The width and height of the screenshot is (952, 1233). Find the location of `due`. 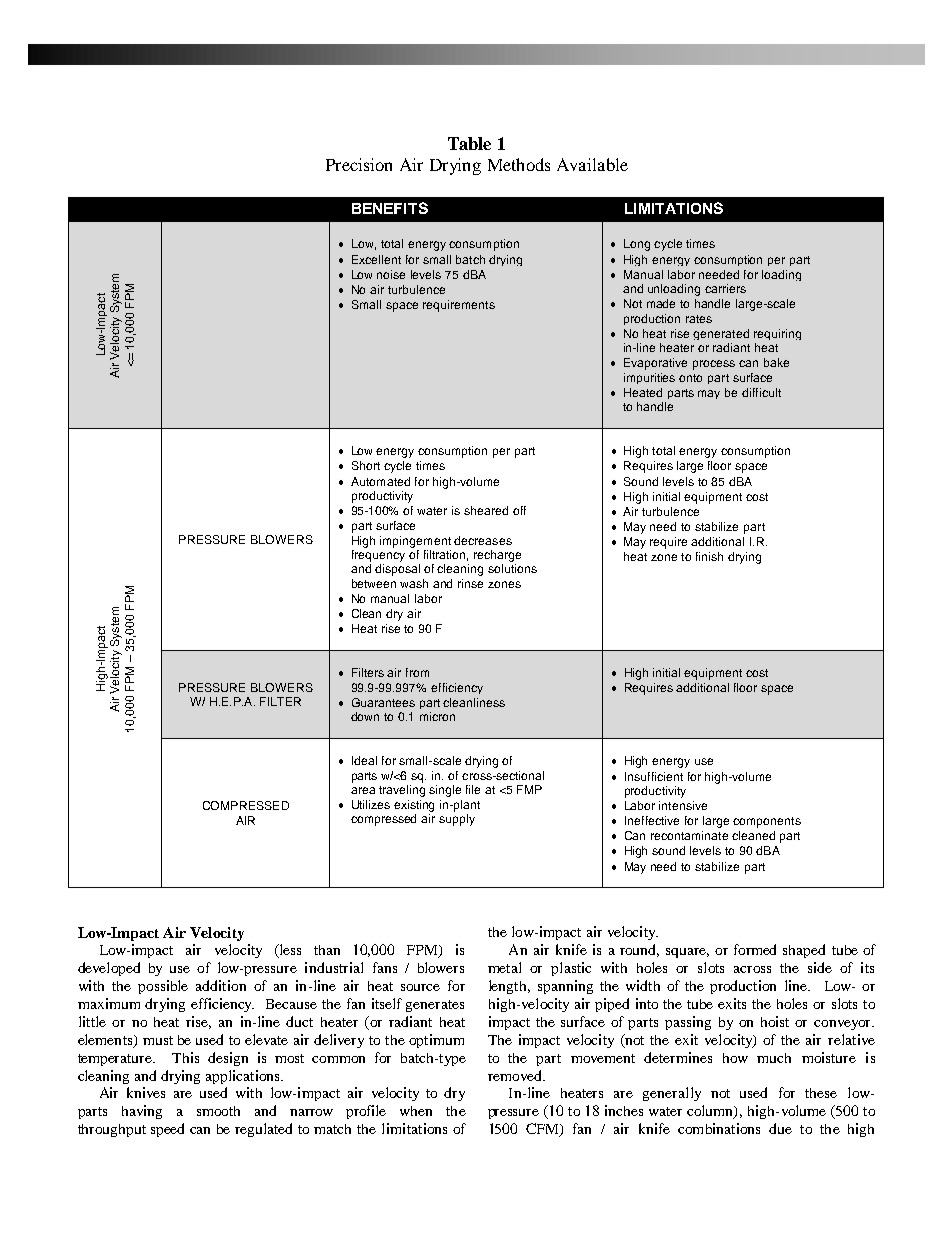

due is located at coordinates (780, 1128).
